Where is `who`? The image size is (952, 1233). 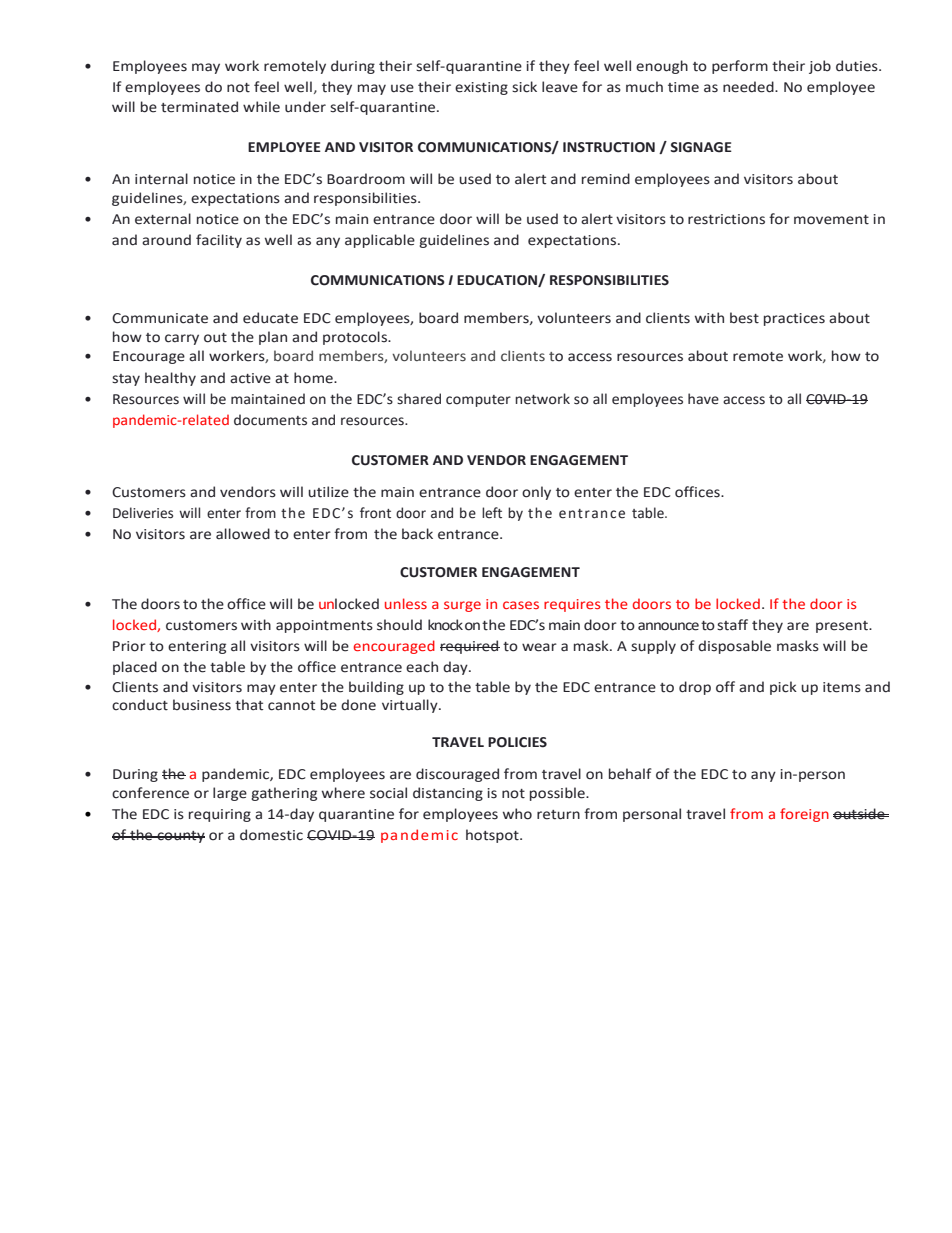
who is located at coordinates (517, 814).
